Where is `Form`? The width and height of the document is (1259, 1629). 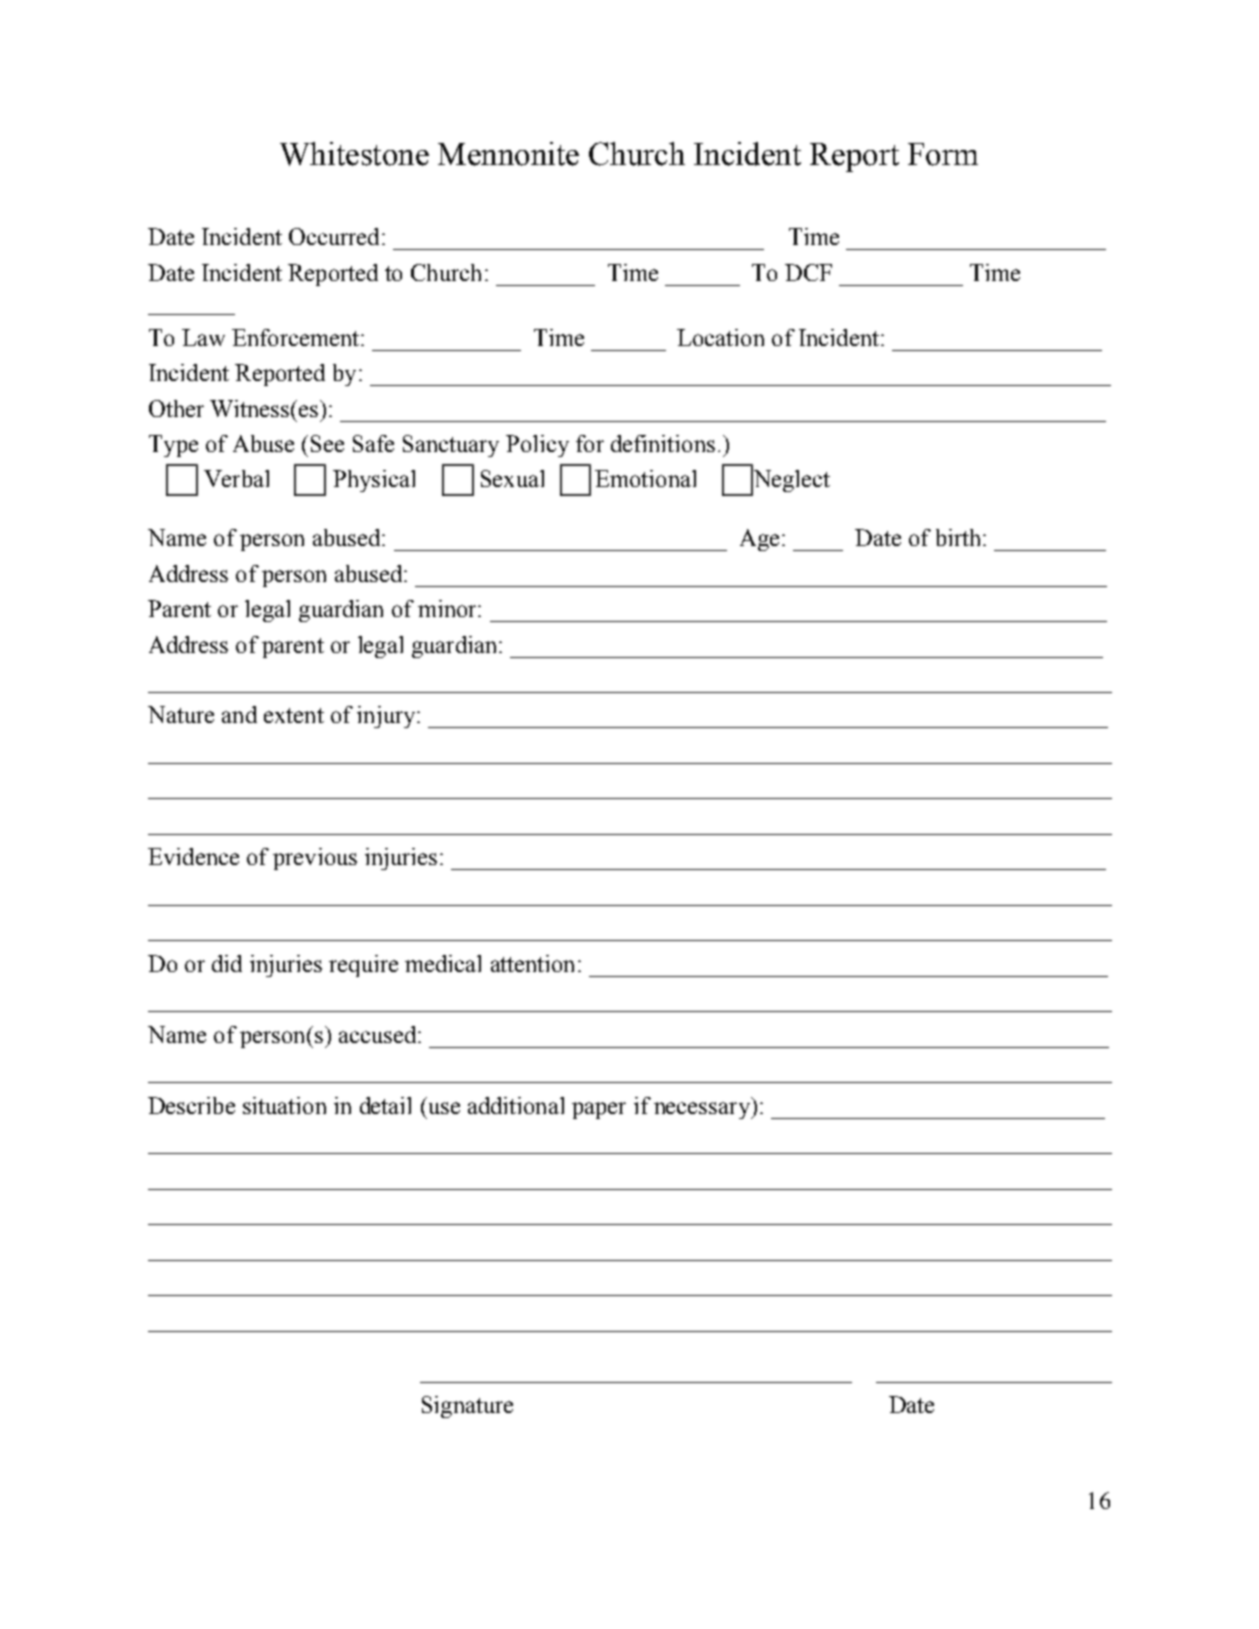
Form is located at coordinates (943, 154).
